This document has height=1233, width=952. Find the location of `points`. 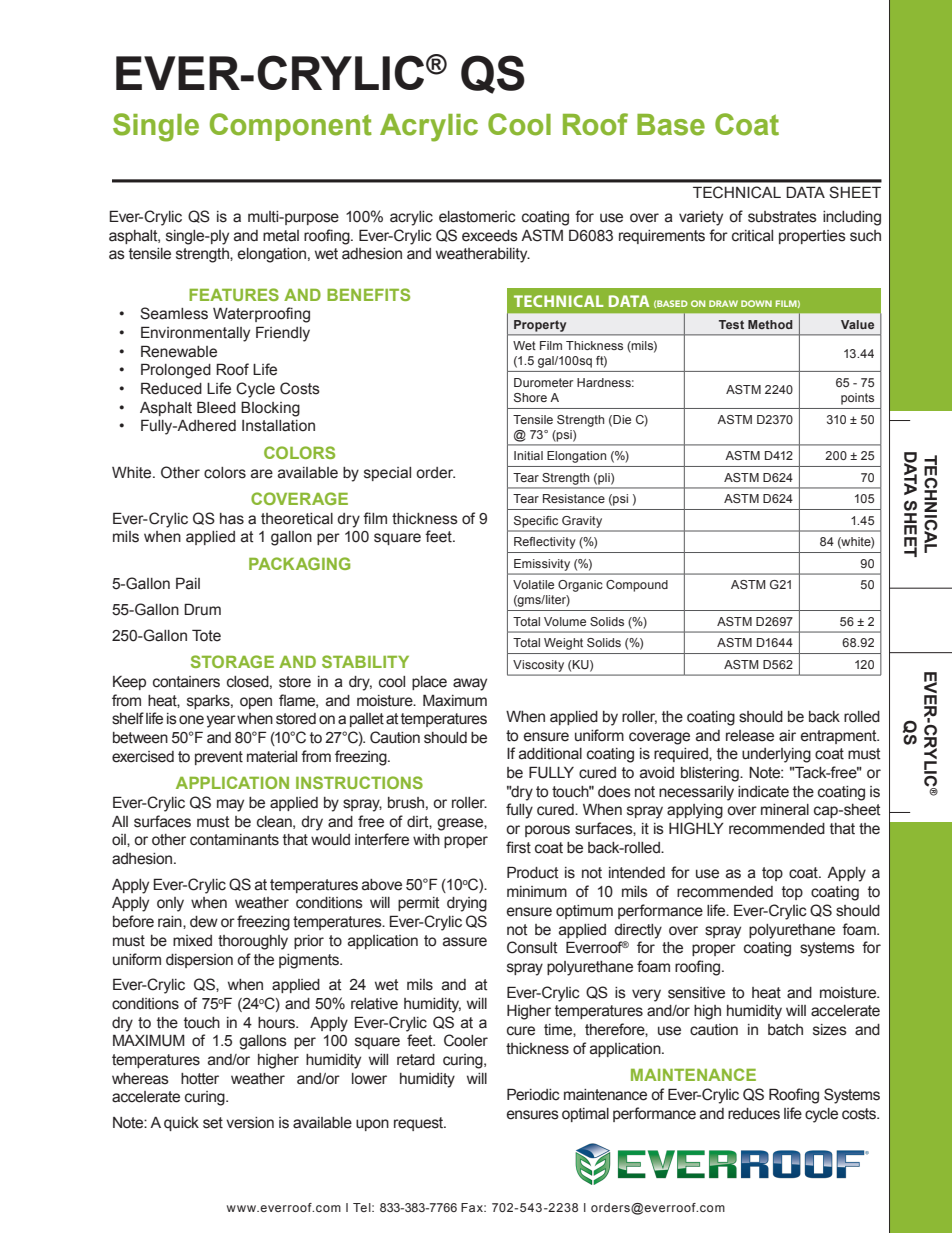

points is located at coordinates (857, 399).
